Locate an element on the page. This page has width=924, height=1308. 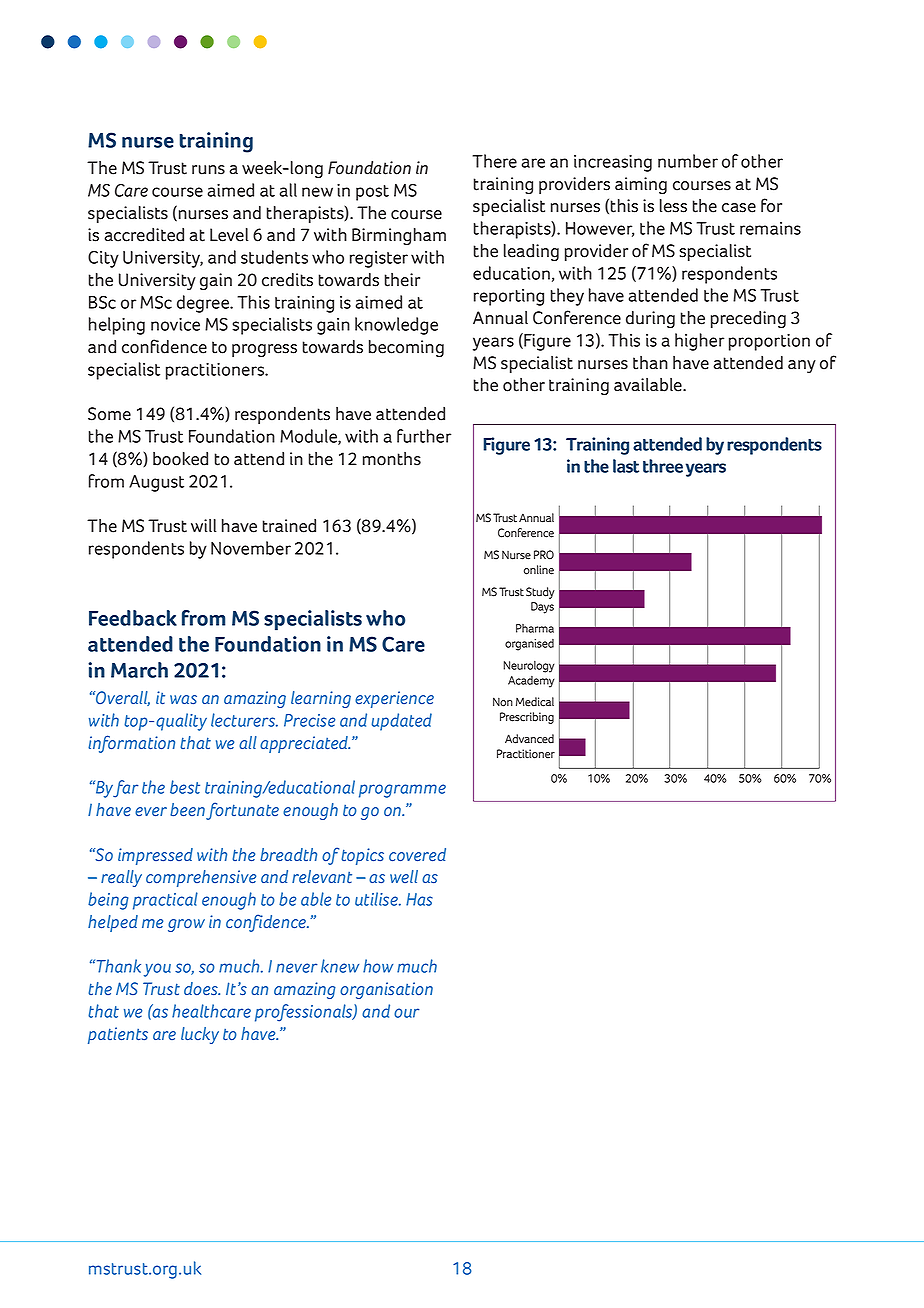
runs is located at coordinates (208, 170).
